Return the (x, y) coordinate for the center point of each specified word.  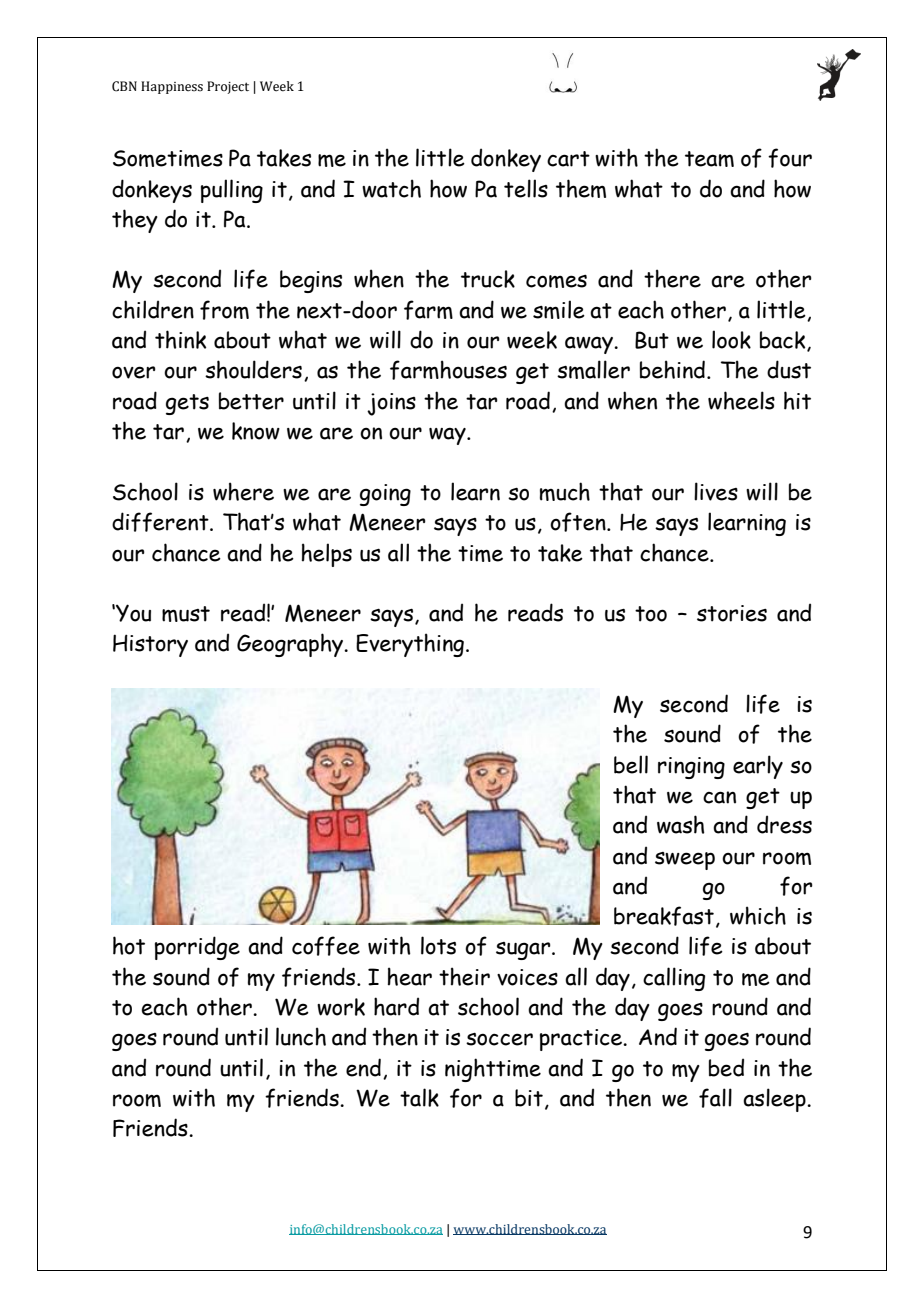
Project (228, 87)
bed (726, 1067)
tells (526, 188)
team (709, 159)
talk (419, 1097)
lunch (301, 1036)
